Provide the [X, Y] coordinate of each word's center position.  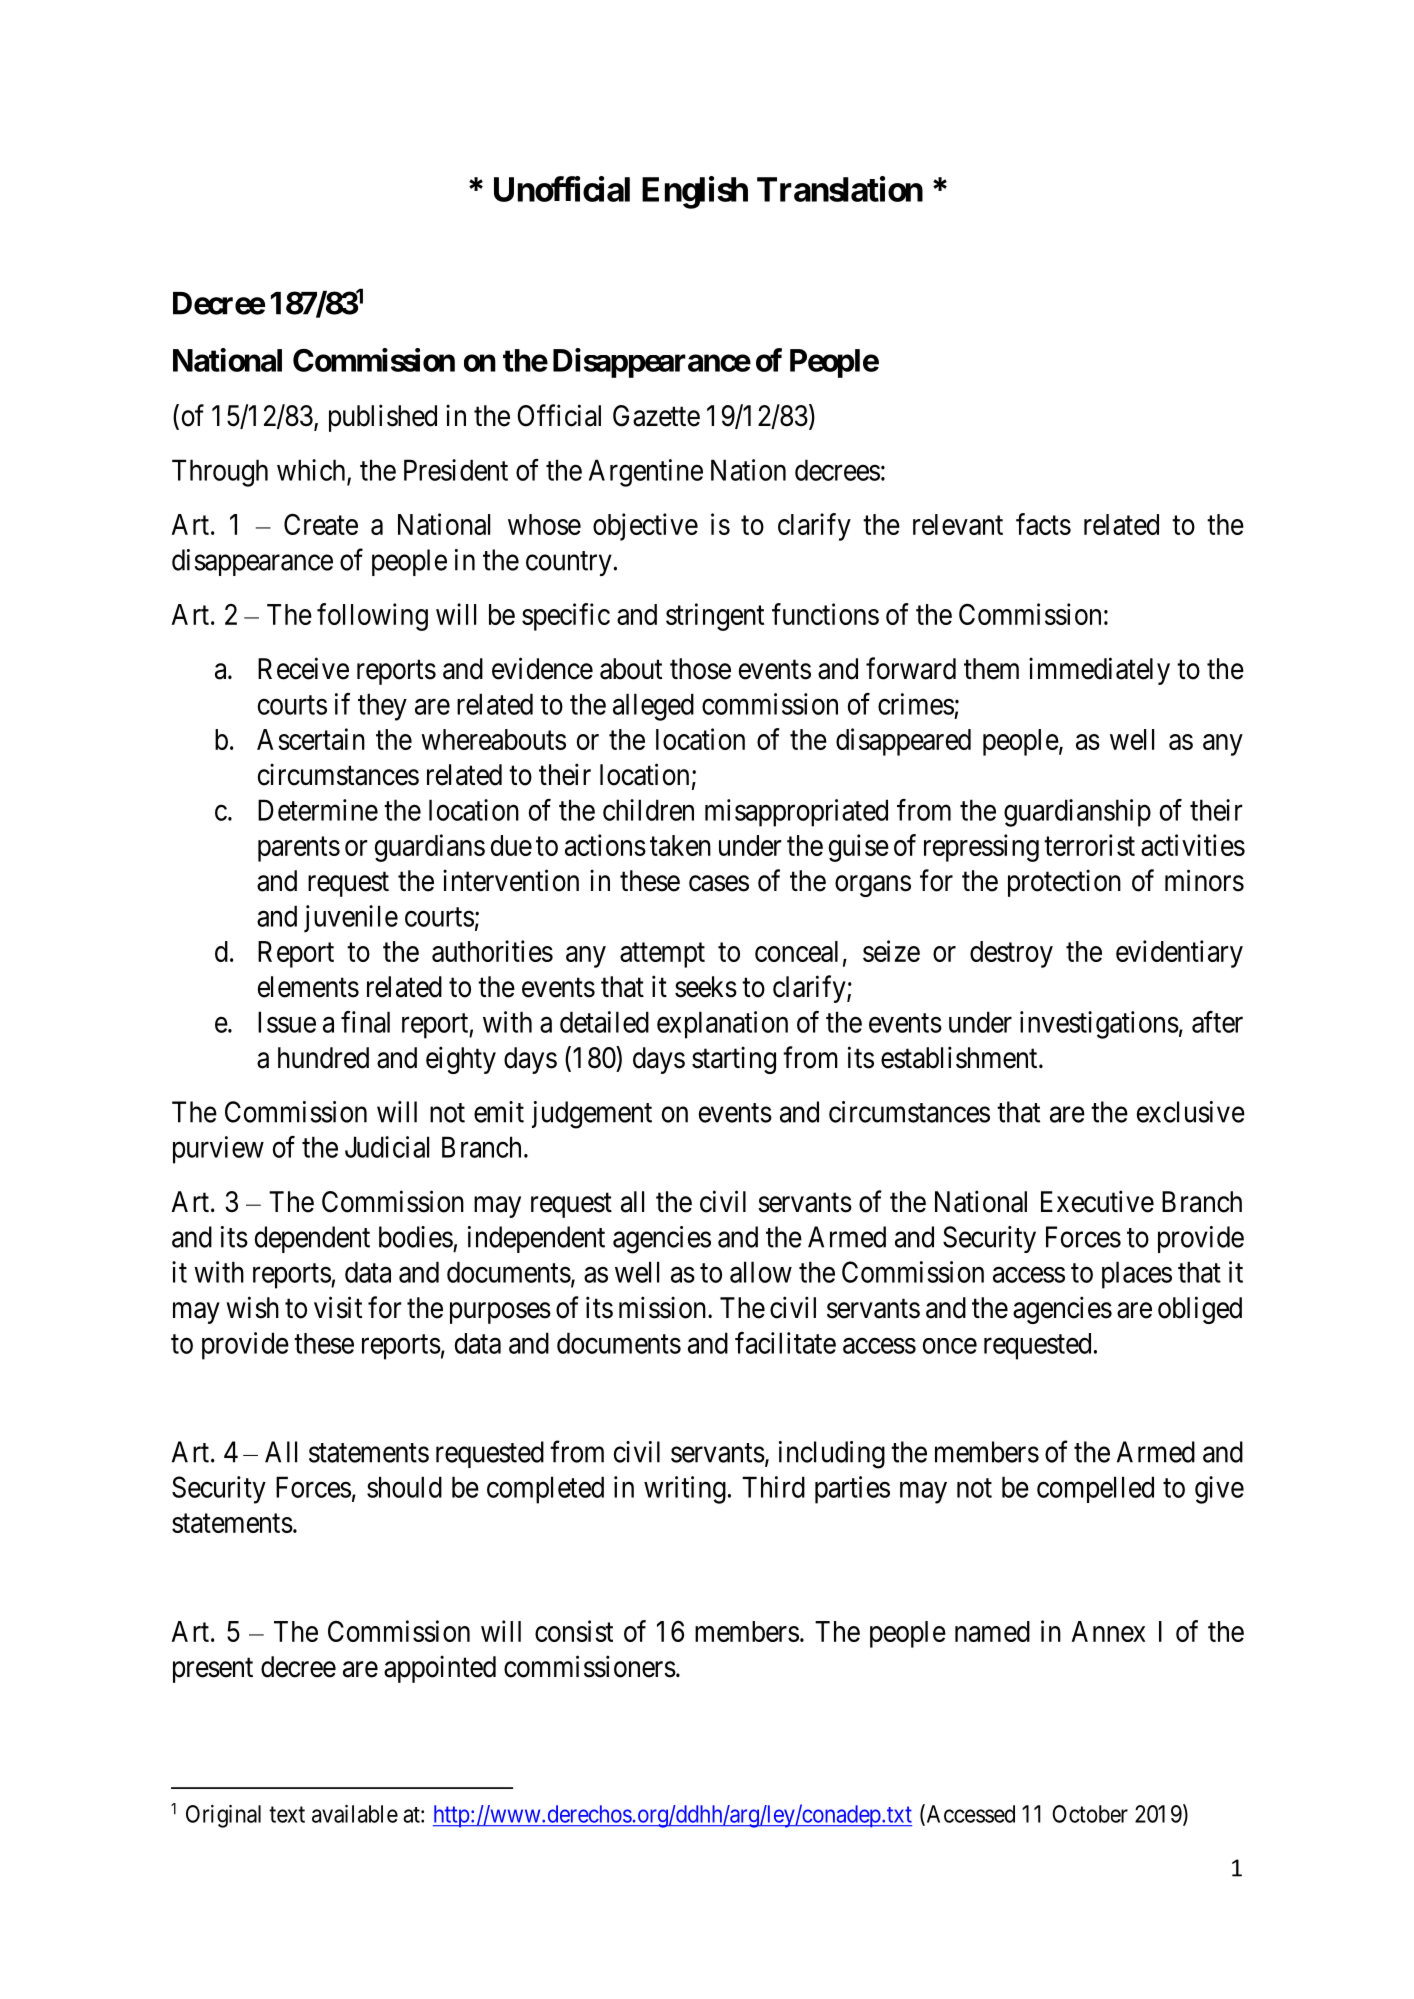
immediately [1099, 671]
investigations [1099, 1025]
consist [574, 1631]
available [355, 1814]
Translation [840, 189]
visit [338, 1307]
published [383, 418]
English [695, 192]
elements [308, 987]
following [372, 617]
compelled [1095, 1489]
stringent [715, 617]
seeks [706, 987]
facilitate [785, 1343]
